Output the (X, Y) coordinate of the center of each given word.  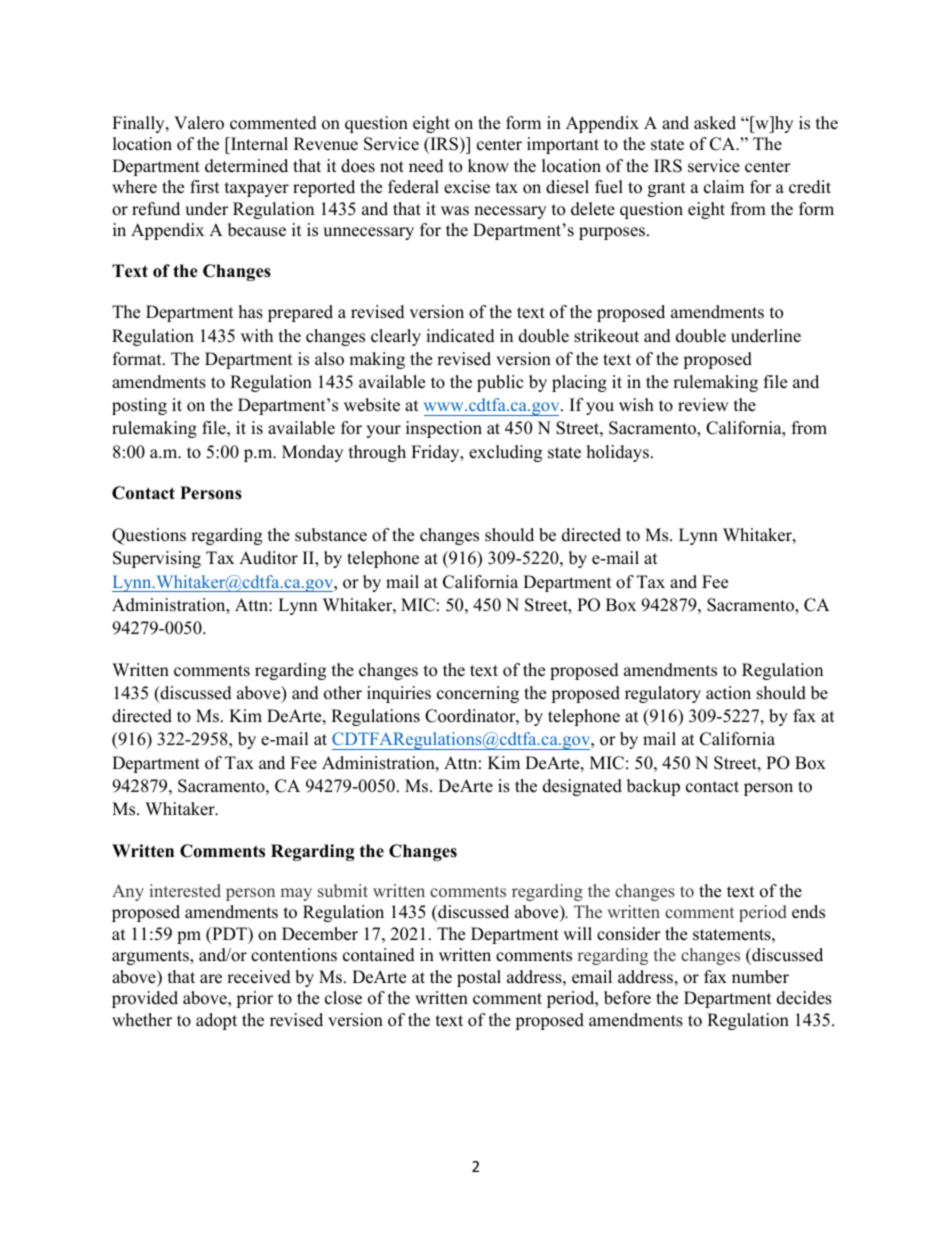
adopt (216, 1021)
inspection (444, 429)
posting (139, 406)
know (488, 166)
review (703, 405)
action (728, 693)
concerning (478, 694)
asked (715, 123)
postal (479, 978)
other (343, 693)
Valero (199, 123)
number (760, 977)
